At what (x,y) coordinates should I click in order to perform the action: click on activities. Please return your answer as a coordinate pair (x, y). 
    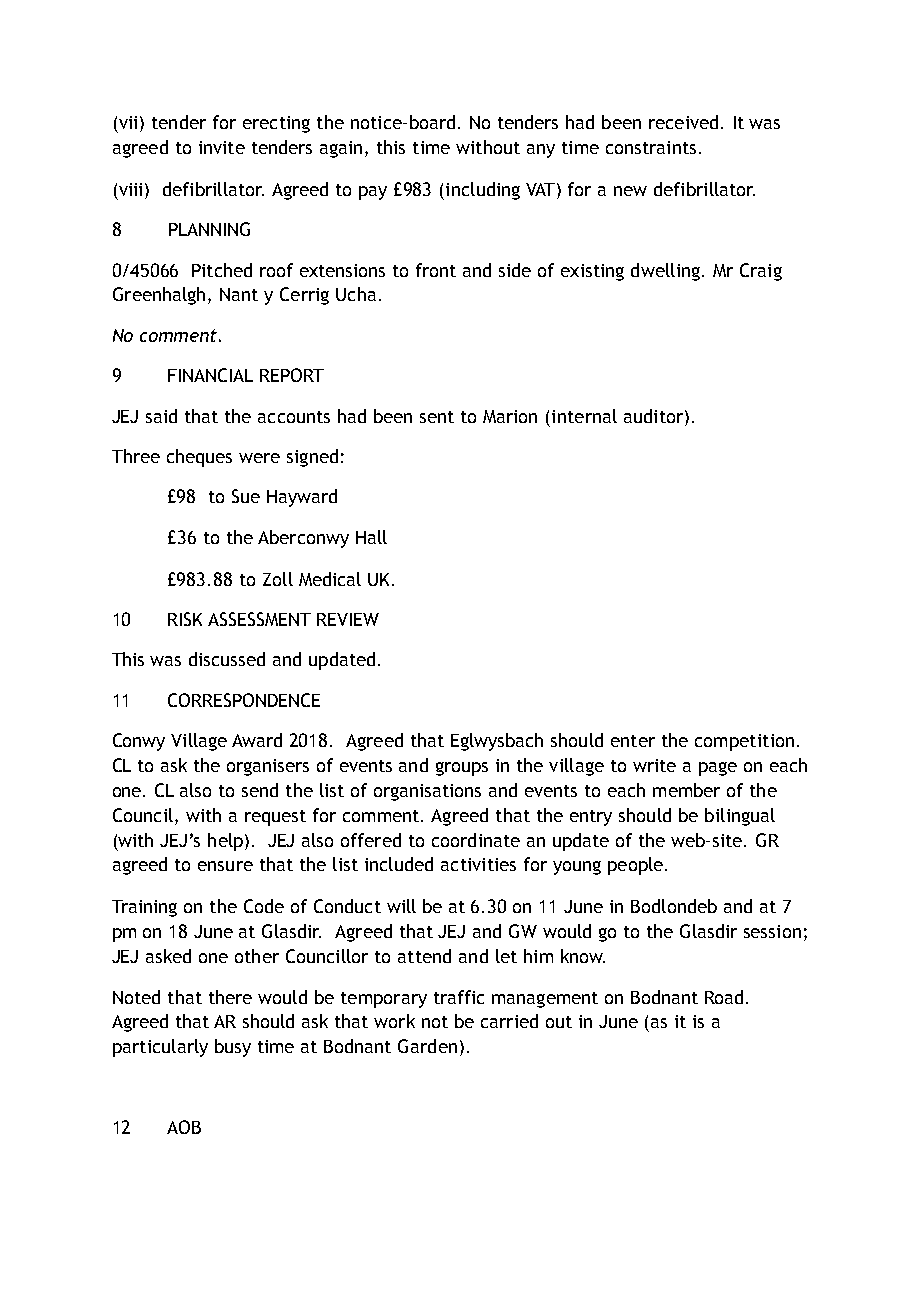
    Looking at the image, I should click on (478, 864).
